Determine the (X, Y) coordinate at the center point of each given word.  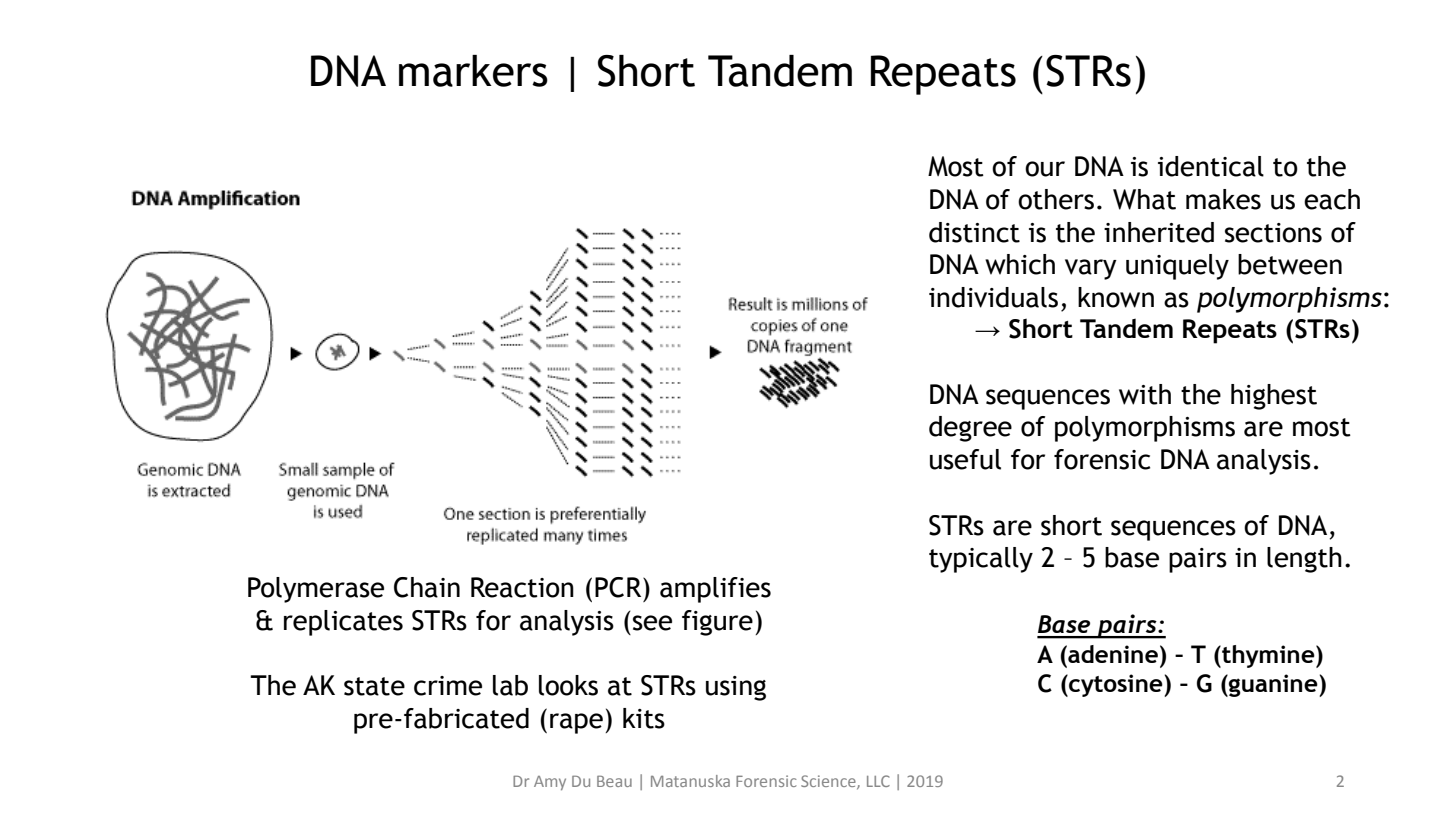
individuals (993, 297)
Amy (550, 783)
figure (717, 623)
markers (473, 71)
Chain (427, 587)
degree (970, 429)
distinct (974, 232)
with (1145, 394)
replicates (343, 623)
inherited (1159, 232)
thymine (1268, 656)
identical (1211, 166)
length (1304, 560)
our (1045, 169)
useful (965, 459)
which (1020, 264)
